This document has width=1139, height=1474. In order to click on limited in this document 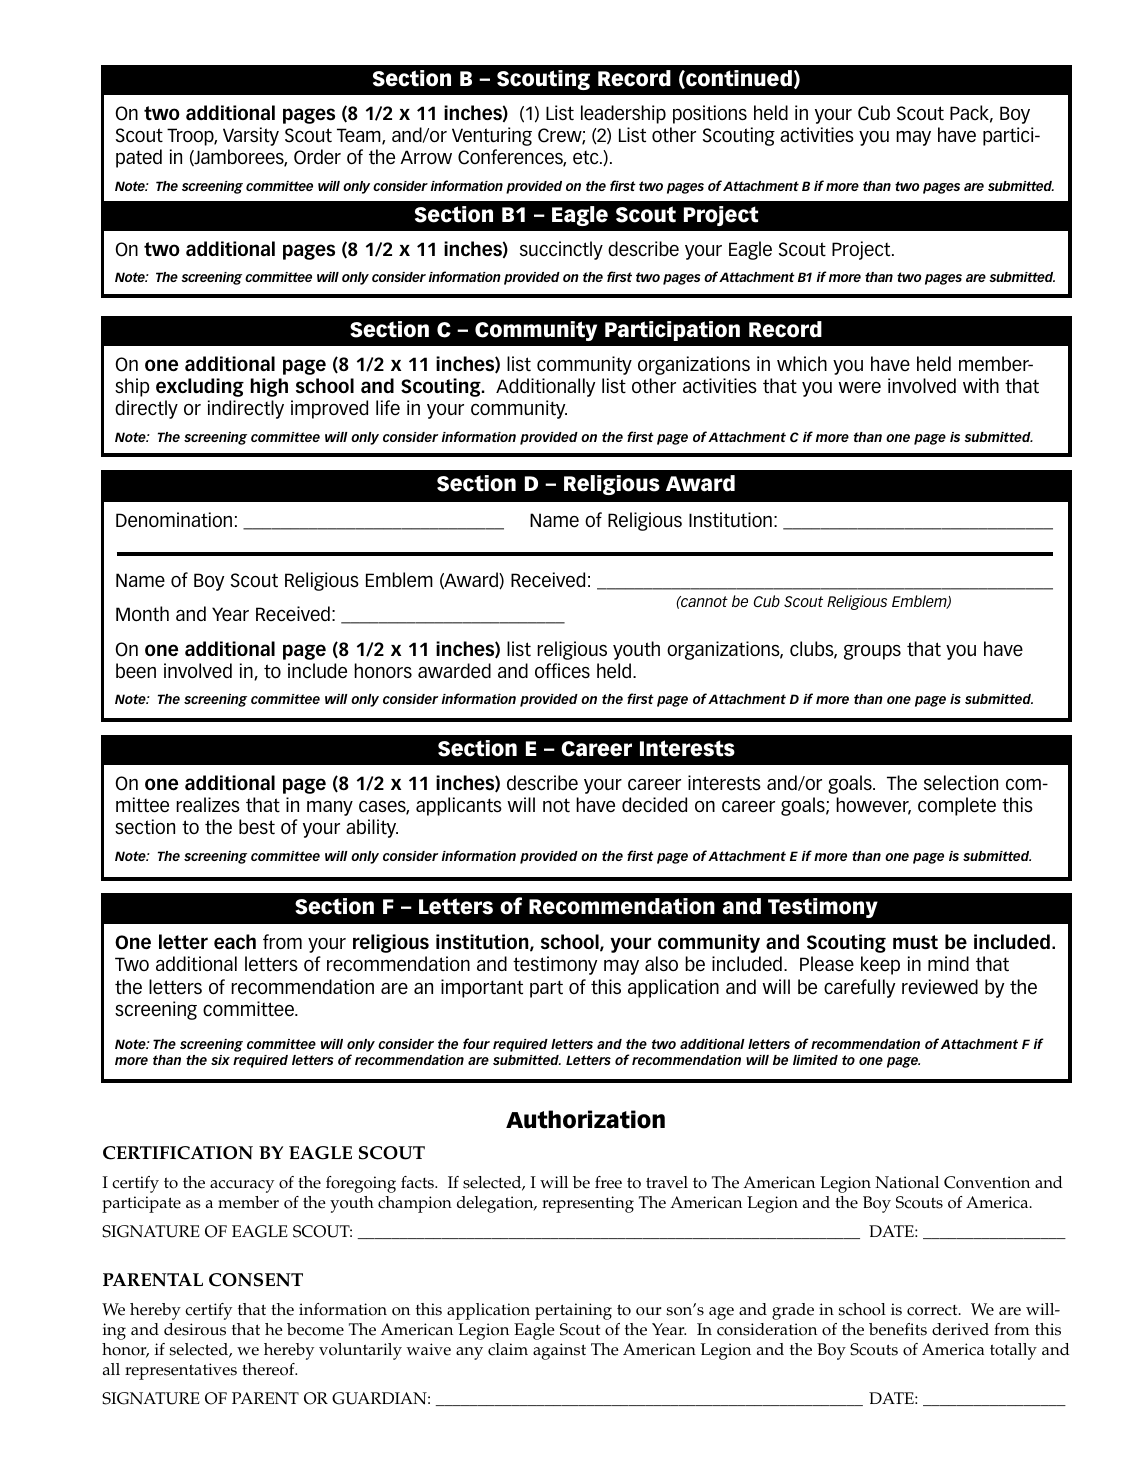, I will do `click(815, 1060)`.
